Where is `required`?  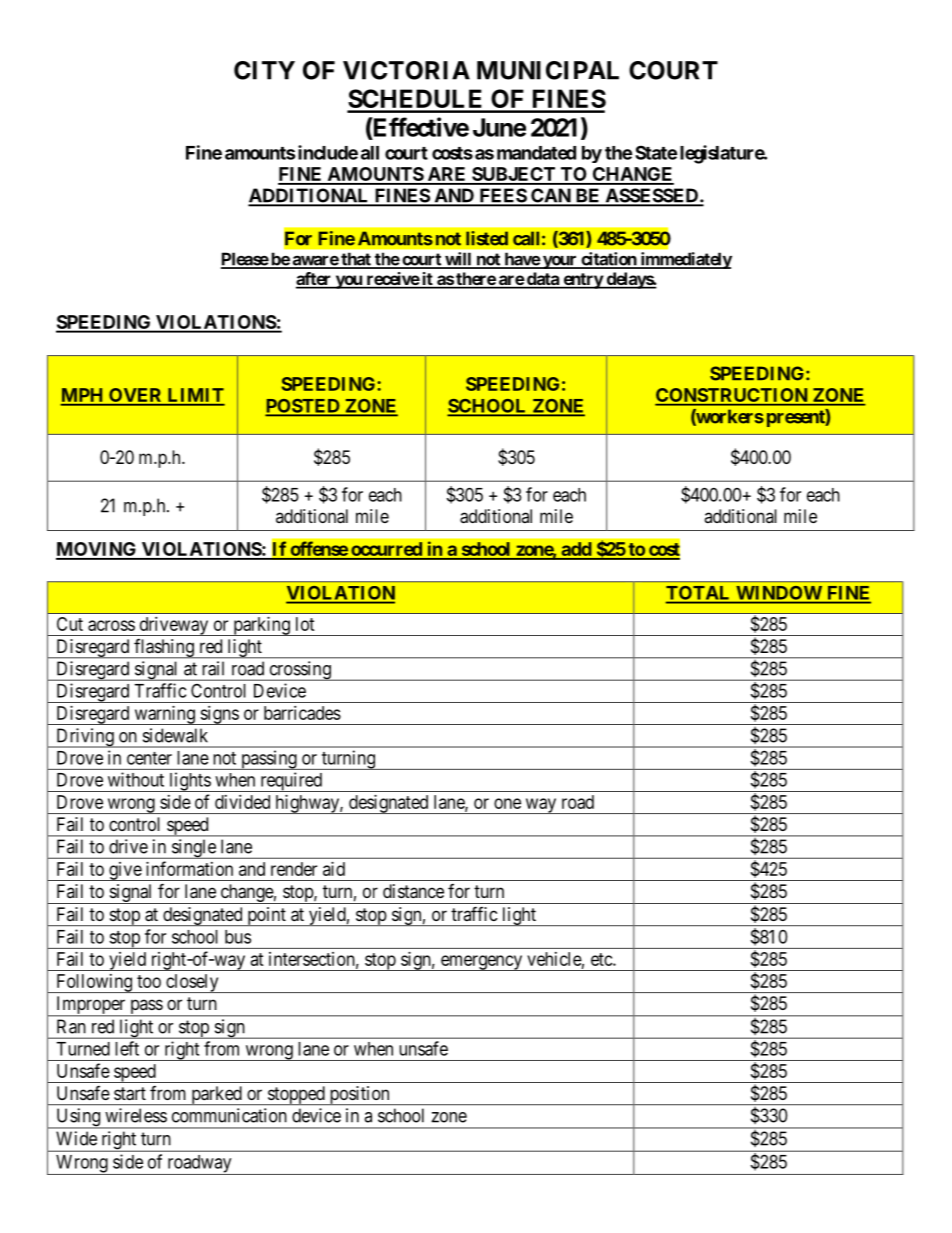 required is located at coordinates (291, 782).
